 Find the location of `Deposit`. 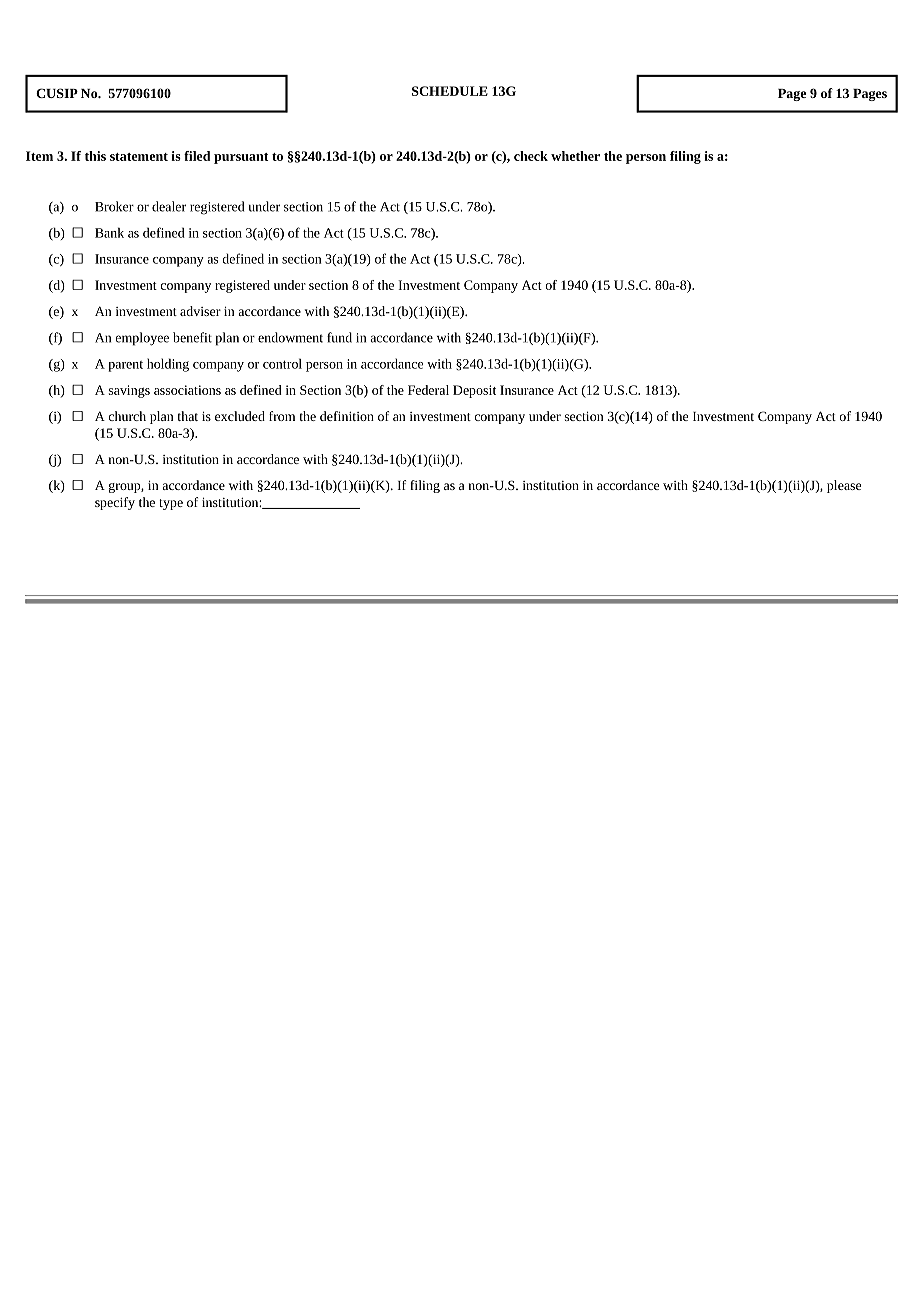

Deposit is located at coordinates (474, 391).
